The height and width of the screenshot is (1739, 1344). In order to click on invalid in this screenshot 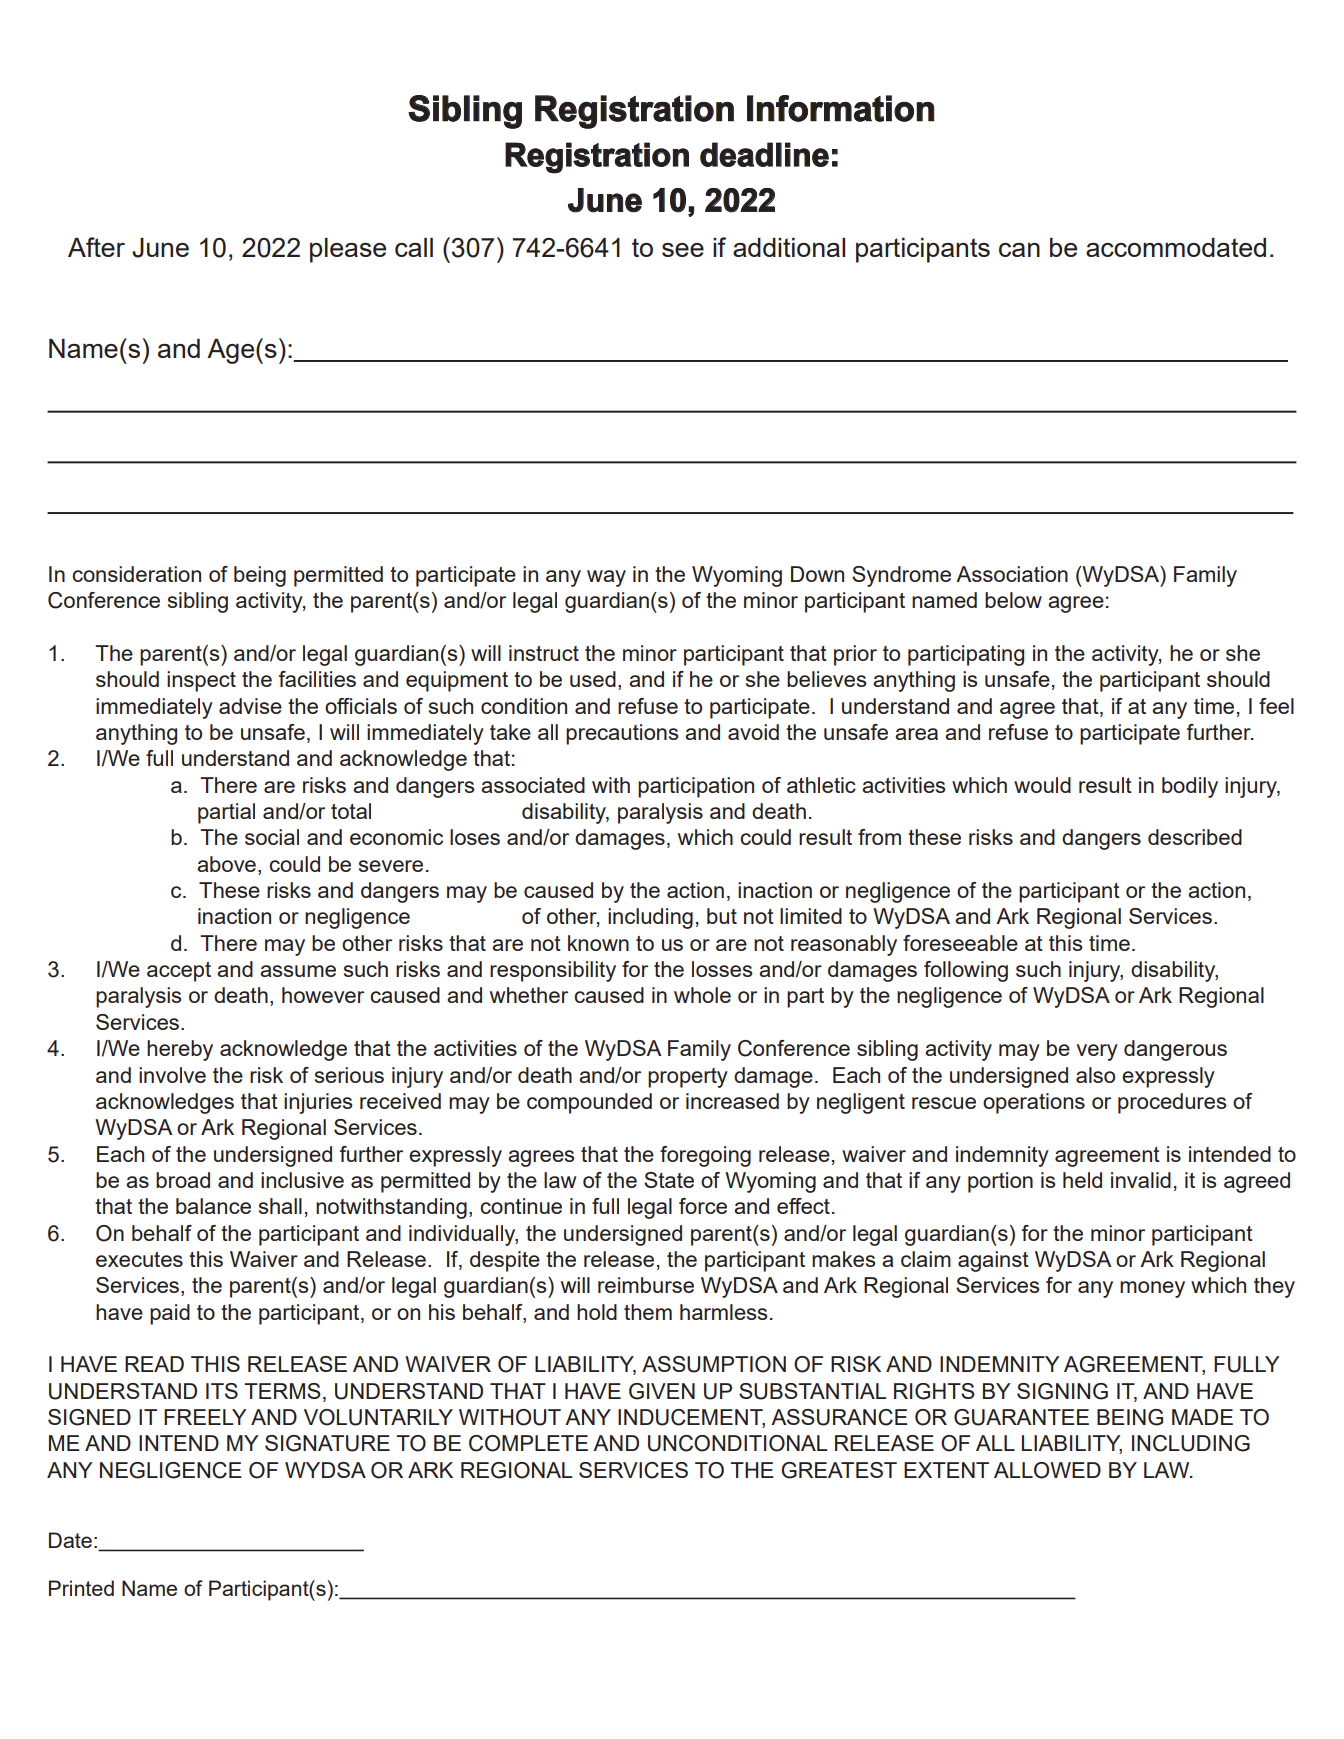, I will do `click(1141, 1180)`.
